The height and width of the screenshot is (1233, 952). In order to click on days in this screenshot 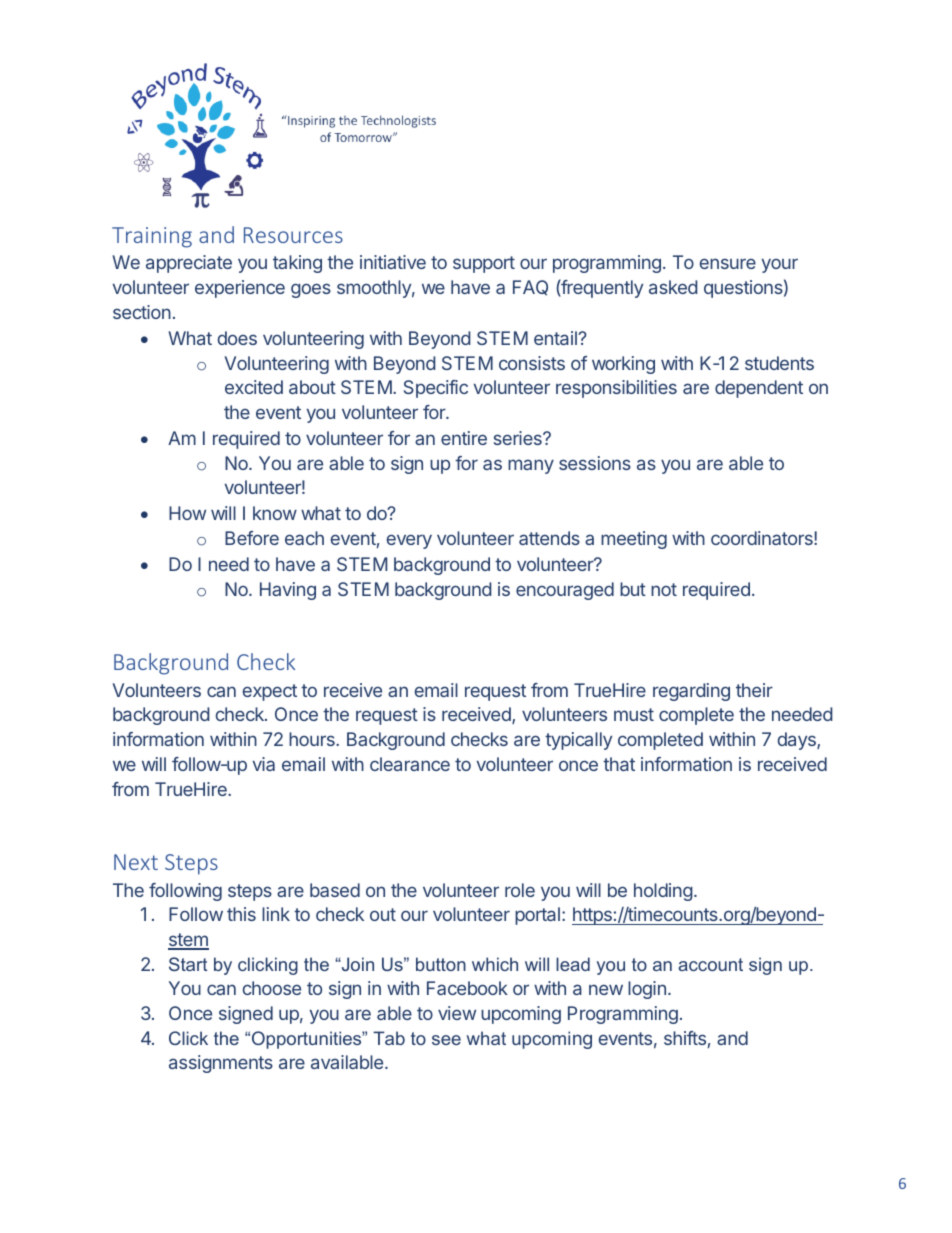, I will do `click(798, 741)`.
